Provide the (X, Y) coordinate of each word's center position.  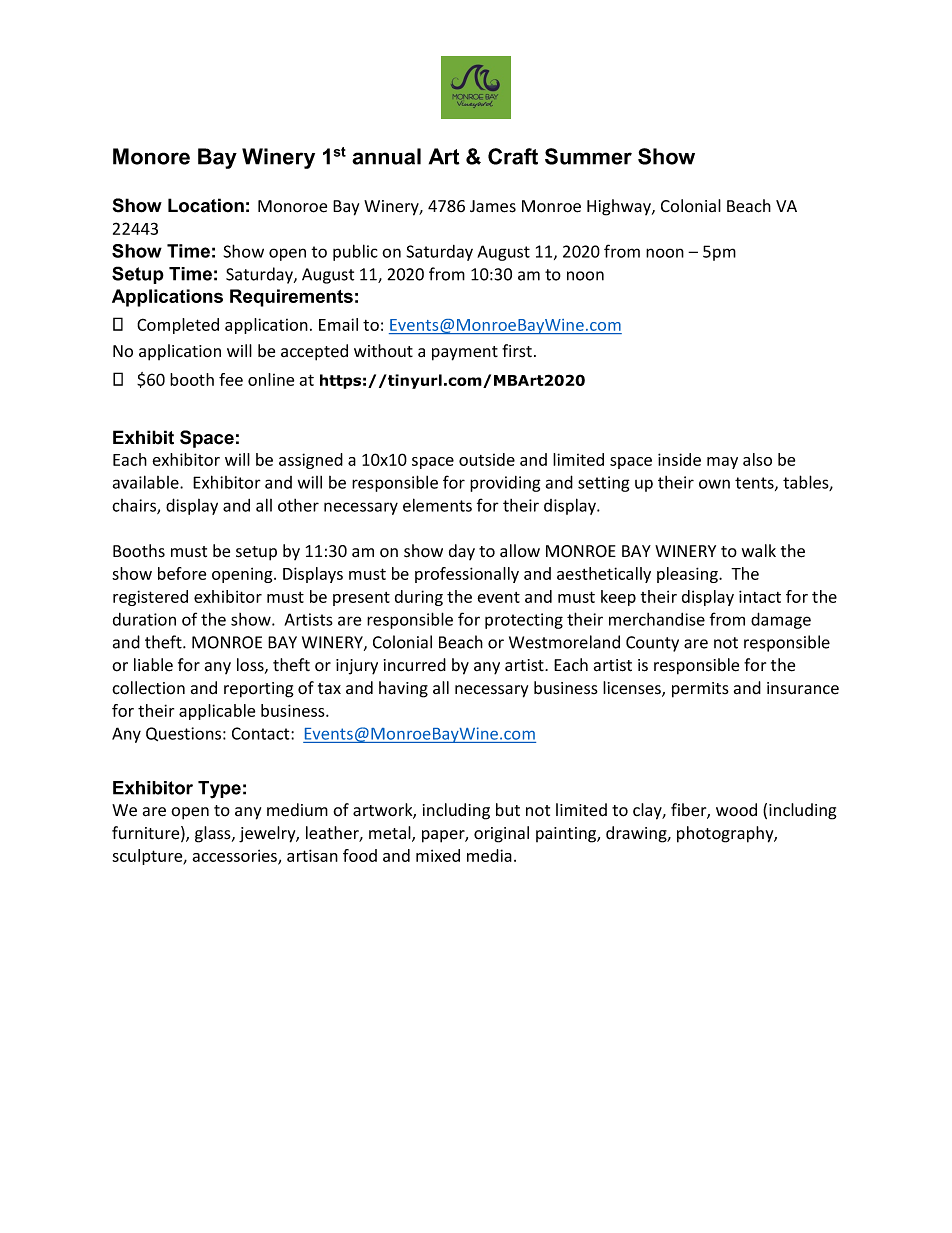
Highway (620, 207)
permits (700, 690)
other (298, 505)
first (517, 350)
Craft (513, 156)
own (714, 484)
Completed (178, 326)
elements (437, 505)
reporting (259, 690)
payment (465, 353)
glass (214, 834)
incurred (415, 665)
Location (206, 205)
